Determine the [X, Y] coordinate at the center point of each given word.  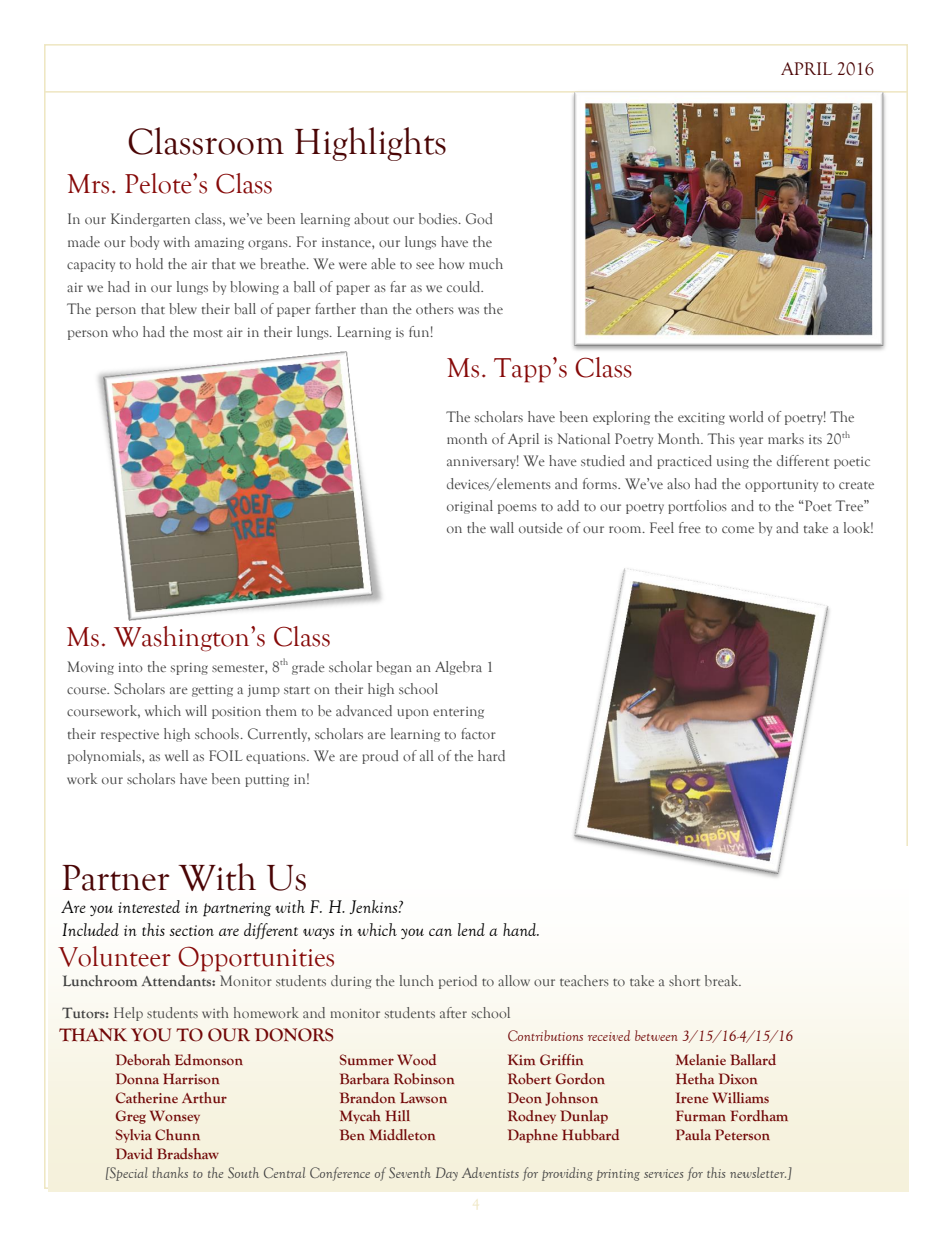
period [458, 982]
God [479, 218]
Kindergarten [150, 220]
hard [491, 755]
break [723, 980]
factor [479, 733]
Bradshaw [188, 1153]
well [177, 755]
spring [189, 669]
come [738, 529]
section [192, 930]
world [746, 416]
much [486, 263]
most [208, 333]
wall [502, 527]
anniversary [483, 462]
